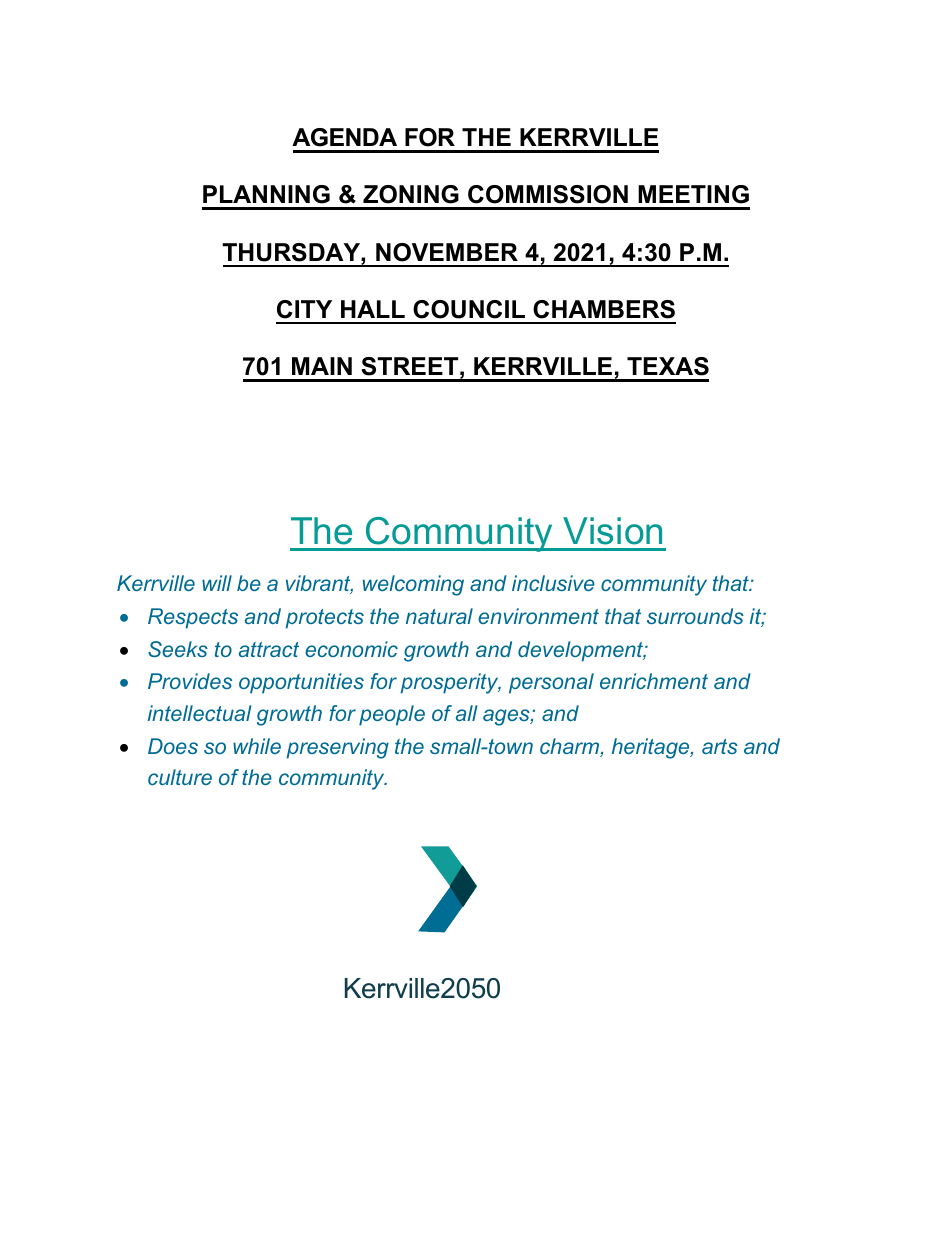 The image size is (952, 1233). What do you see at coordinates (257, 746) in the screenshot?
I see `while` at bounding box center [257, 746].
